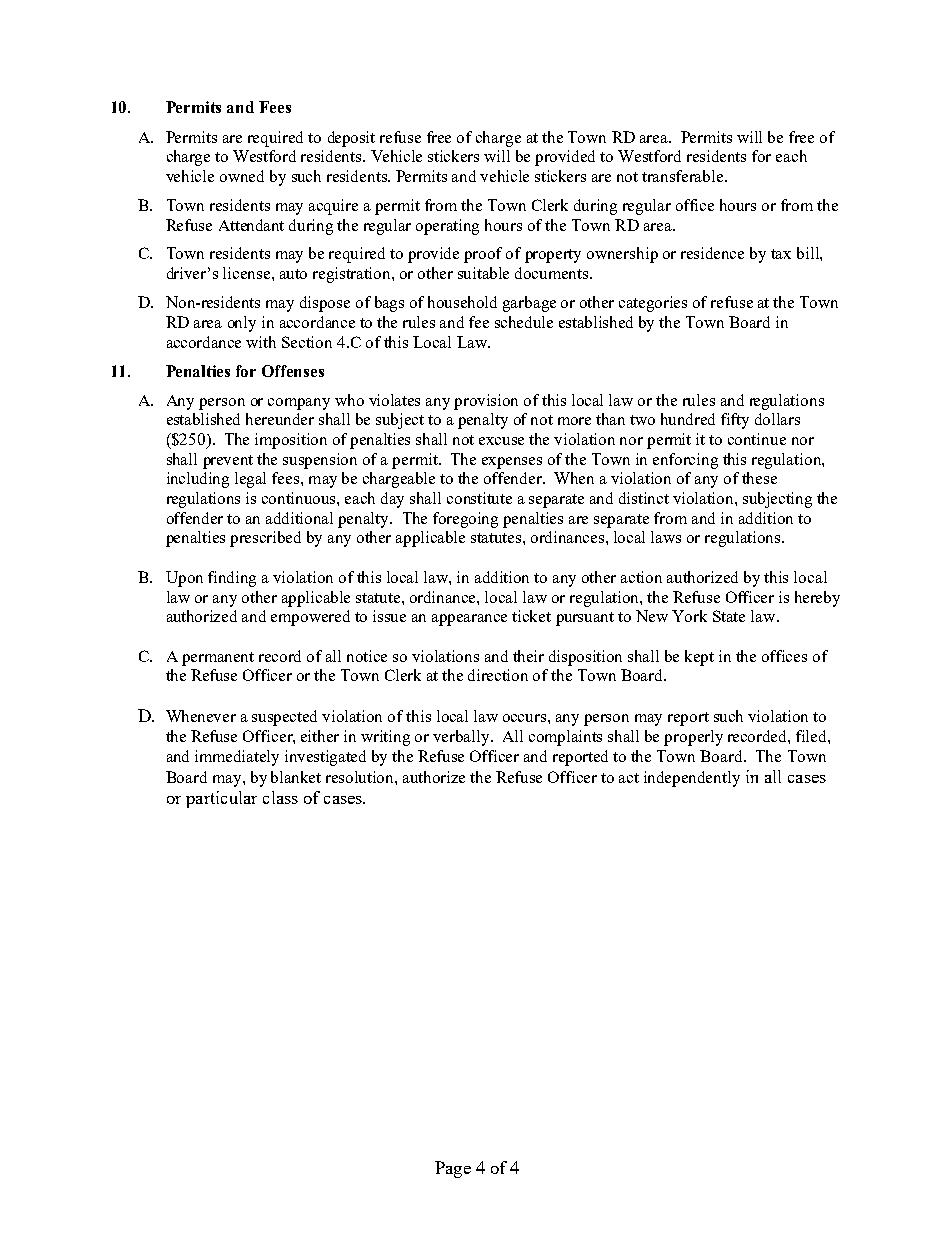 The height and width of the page is (1233, 952). I want to click on direction, so click(498, 675).
